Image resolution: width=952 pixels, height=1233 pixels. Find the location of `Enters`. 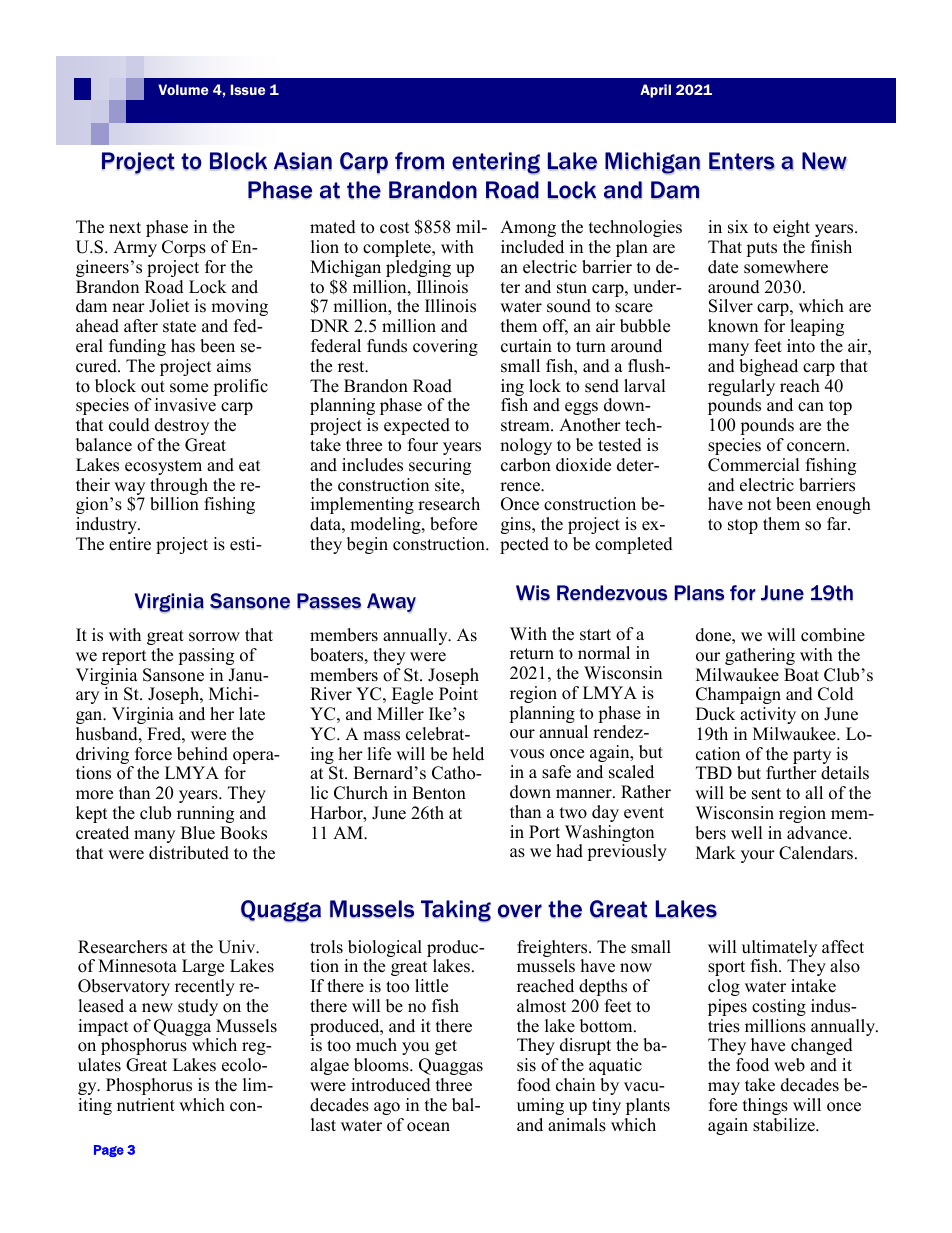

Enters is located at coordinates (742, 161).
